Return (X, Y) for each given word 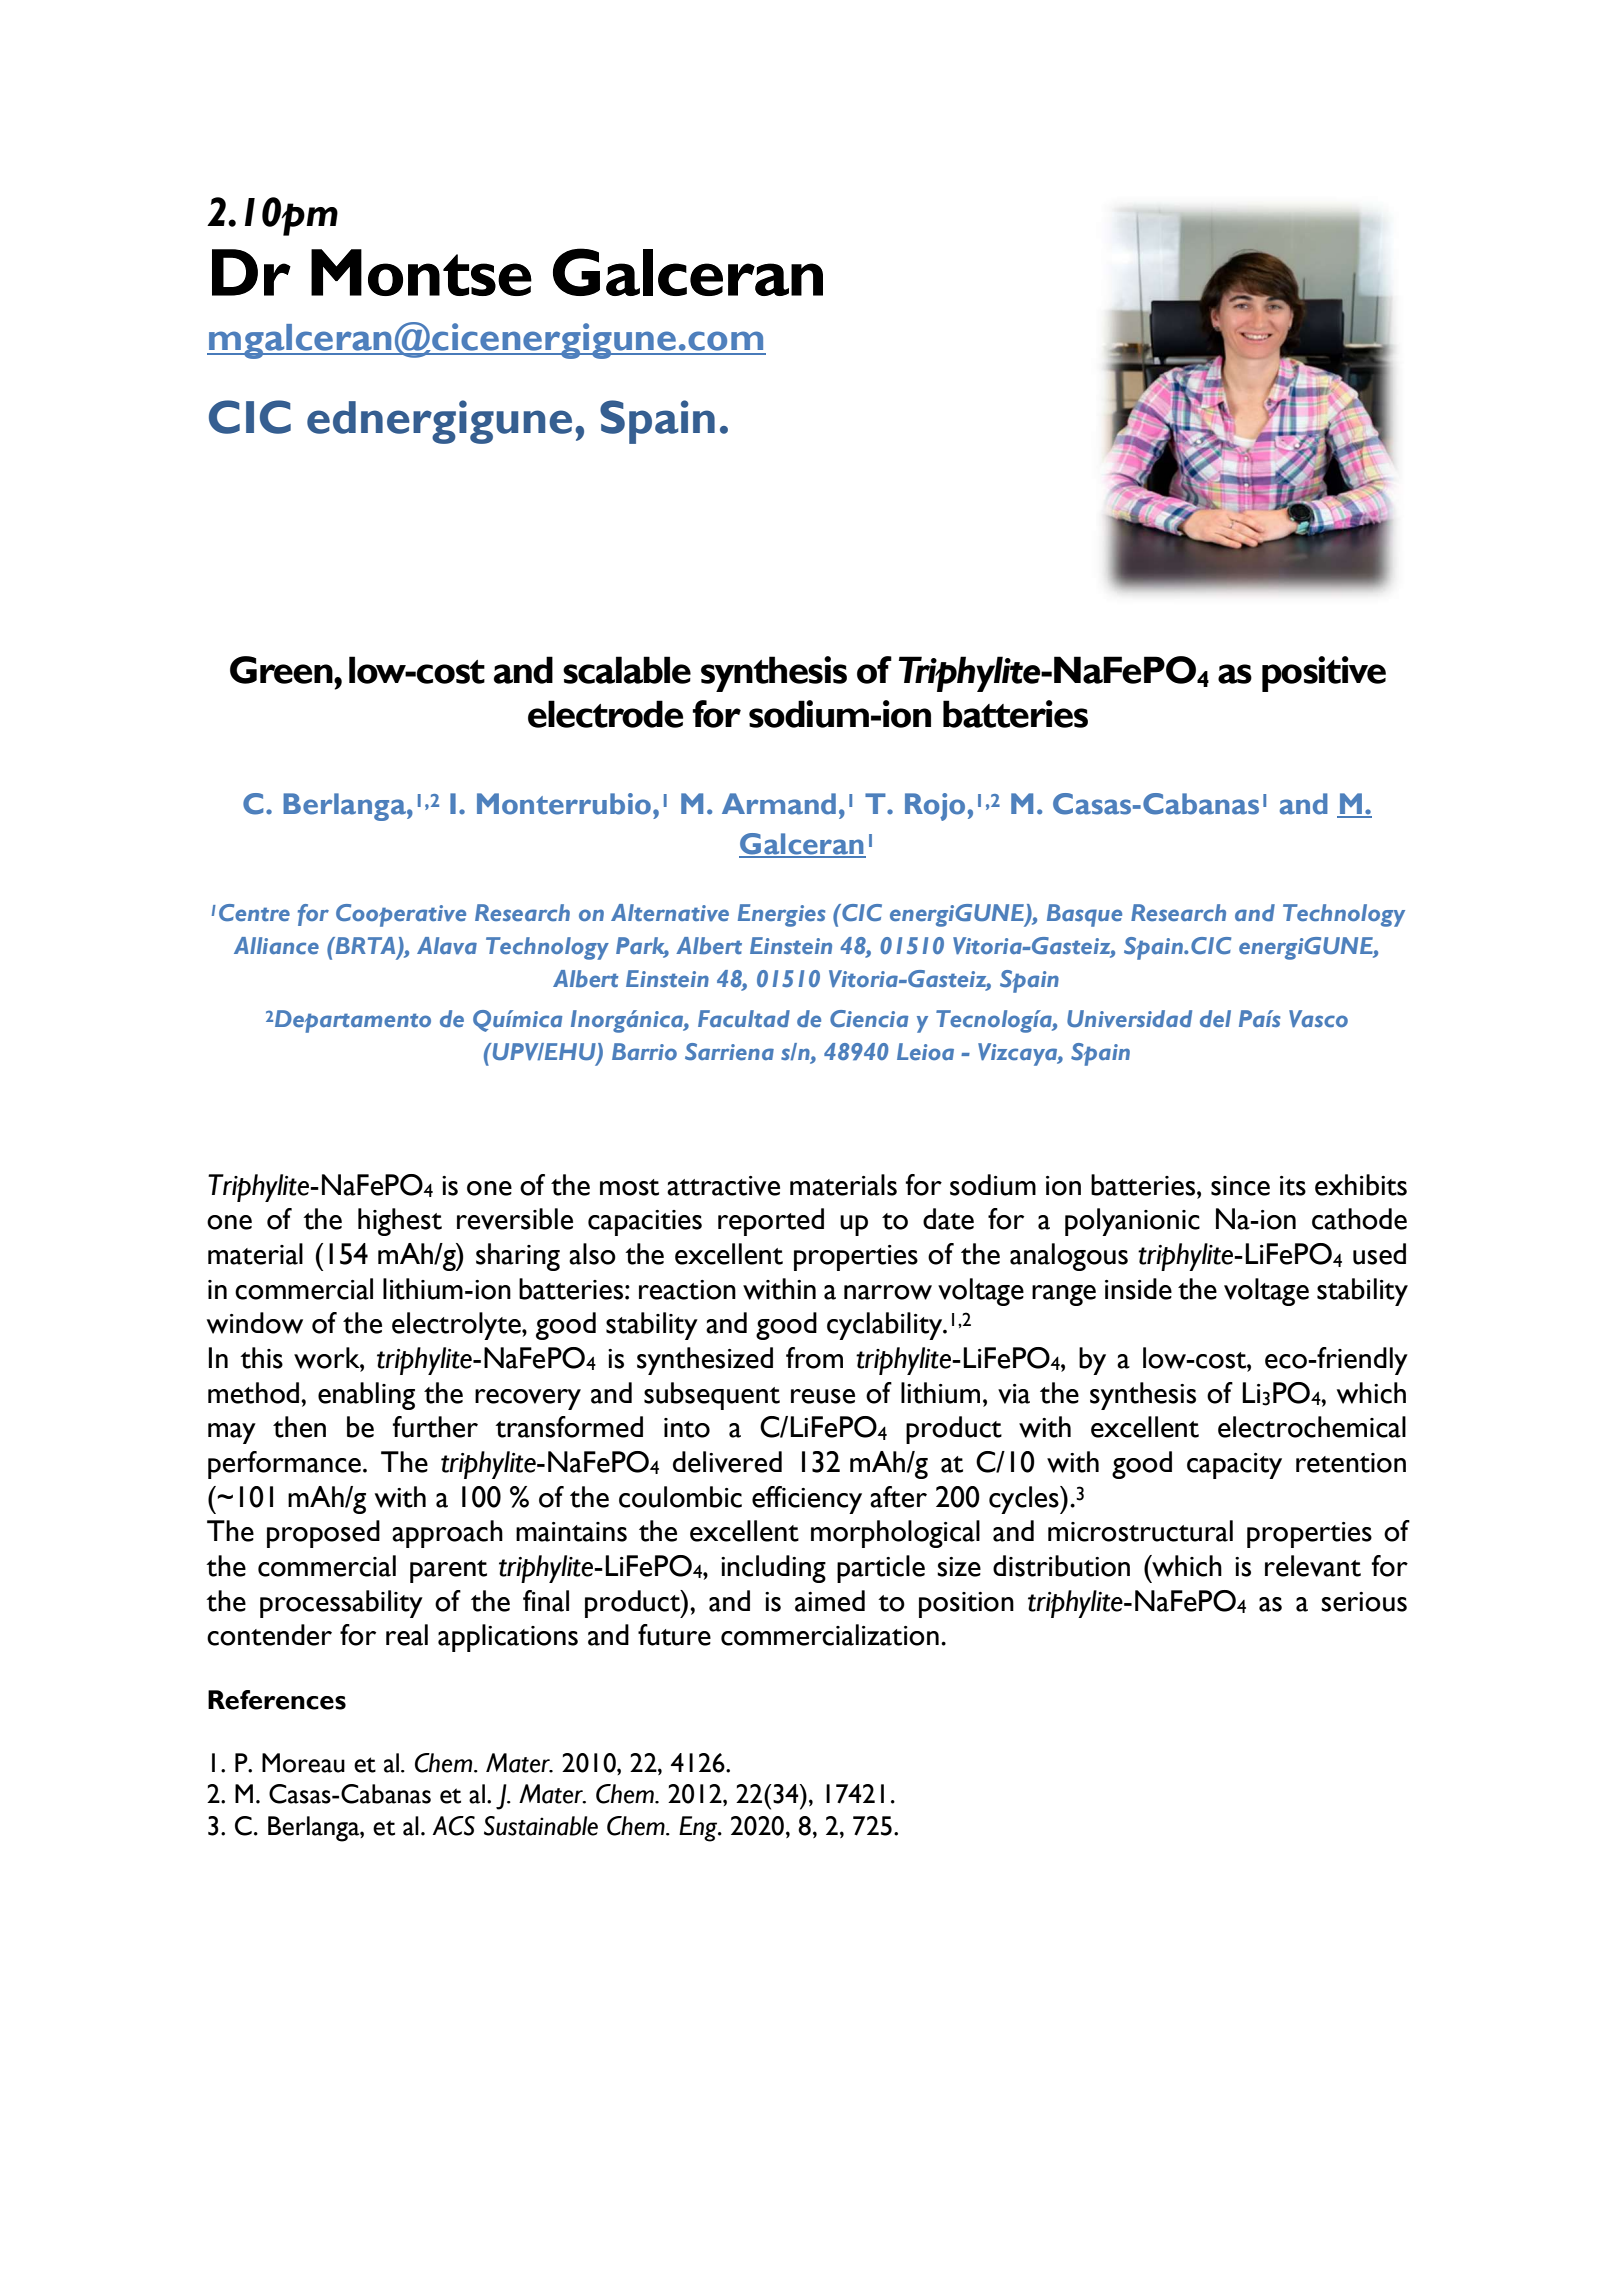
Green (282, 670)
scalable (627, 670)
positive (1324, 674)
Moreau (303, 1763)
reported (771, 1222)
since (1240, 1186)
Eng (699, 1829)
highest (400, 1222)
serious (1364, 1602)
